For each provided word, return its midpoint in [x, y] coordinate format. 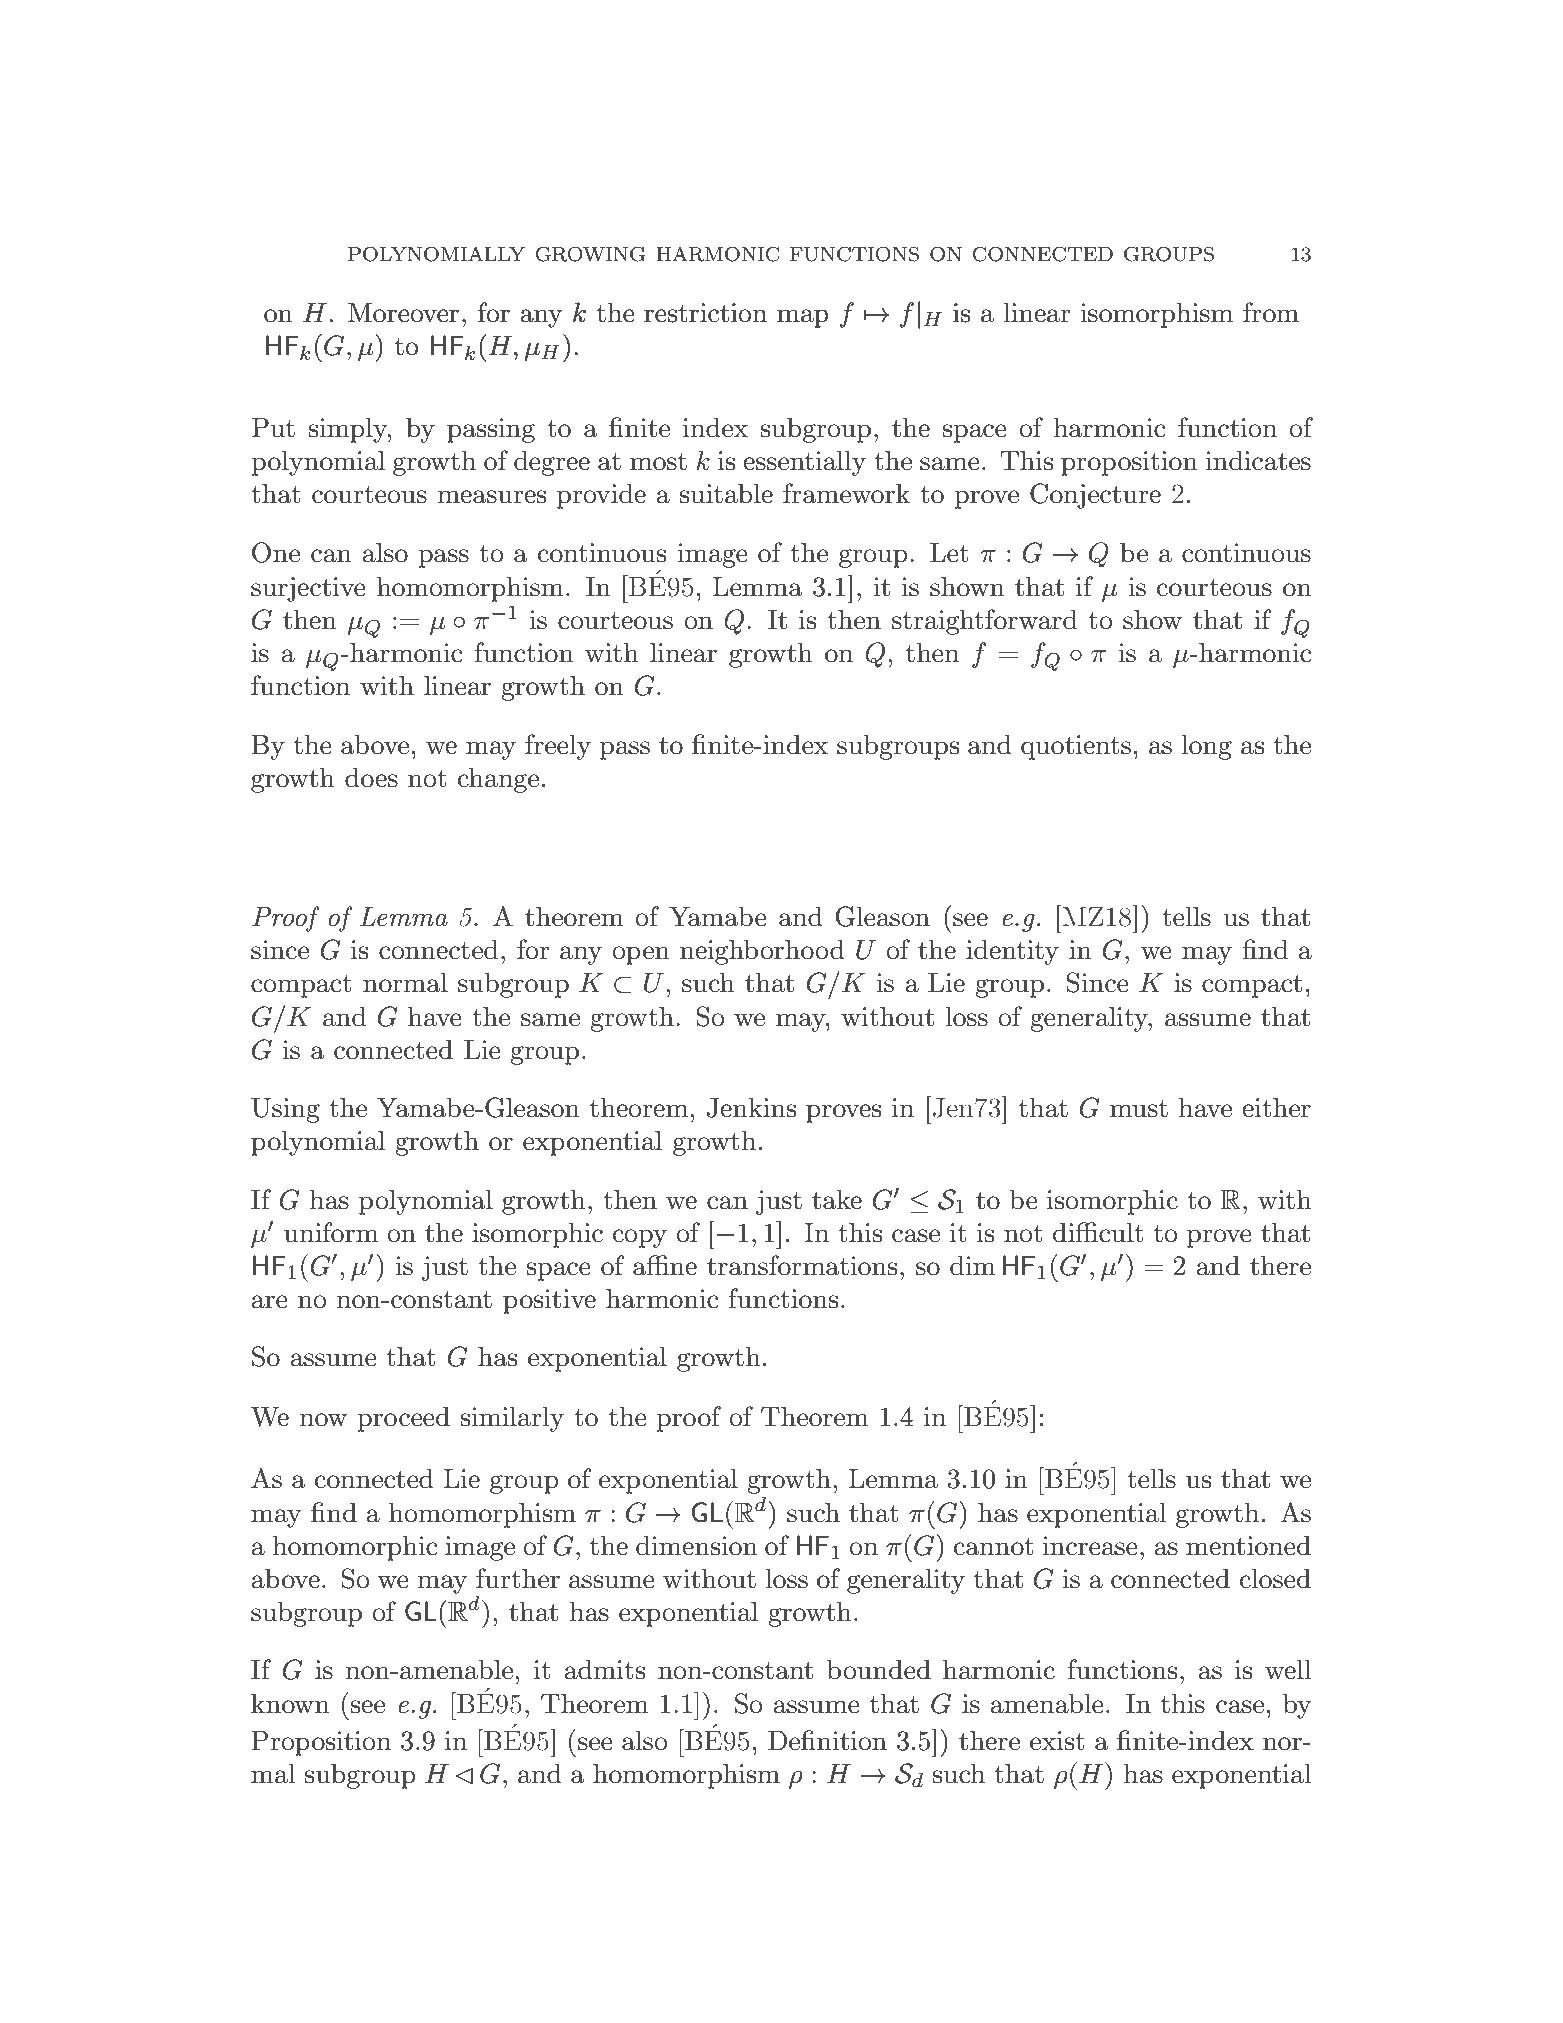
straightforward [984, 622]
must [1139, 1109]
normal [405, 982]
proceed [403, 1419]
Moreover [403, 313]
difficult [1098, 1232]
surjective [308, 589]
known [290, 1703]
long [1207, 747]
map [803, 318]
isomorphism [1157, 315]
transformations [802, 1265]
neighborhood [762, 952]
